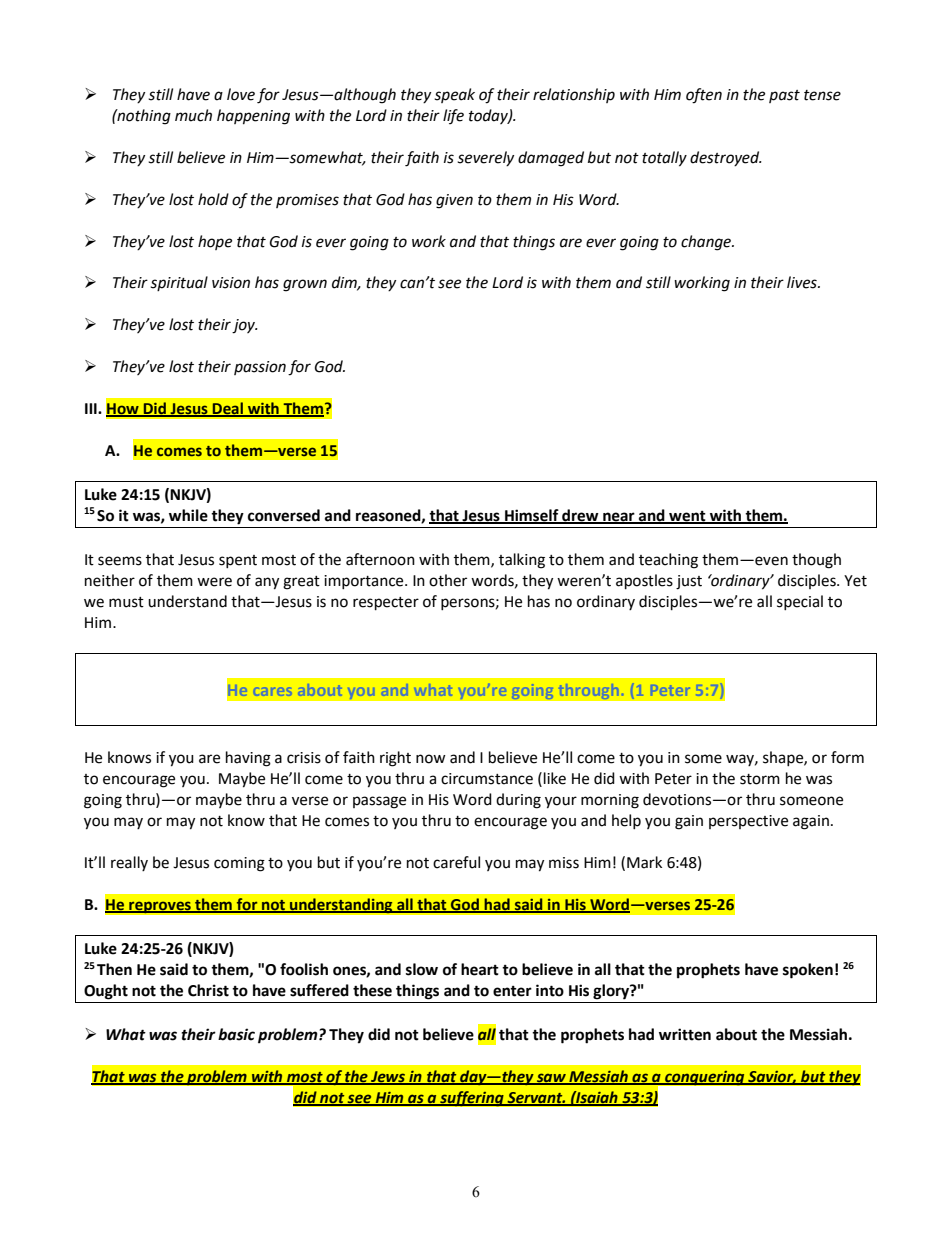 The image size is (952, 1233). I want to click on given, so click(454, 201).
